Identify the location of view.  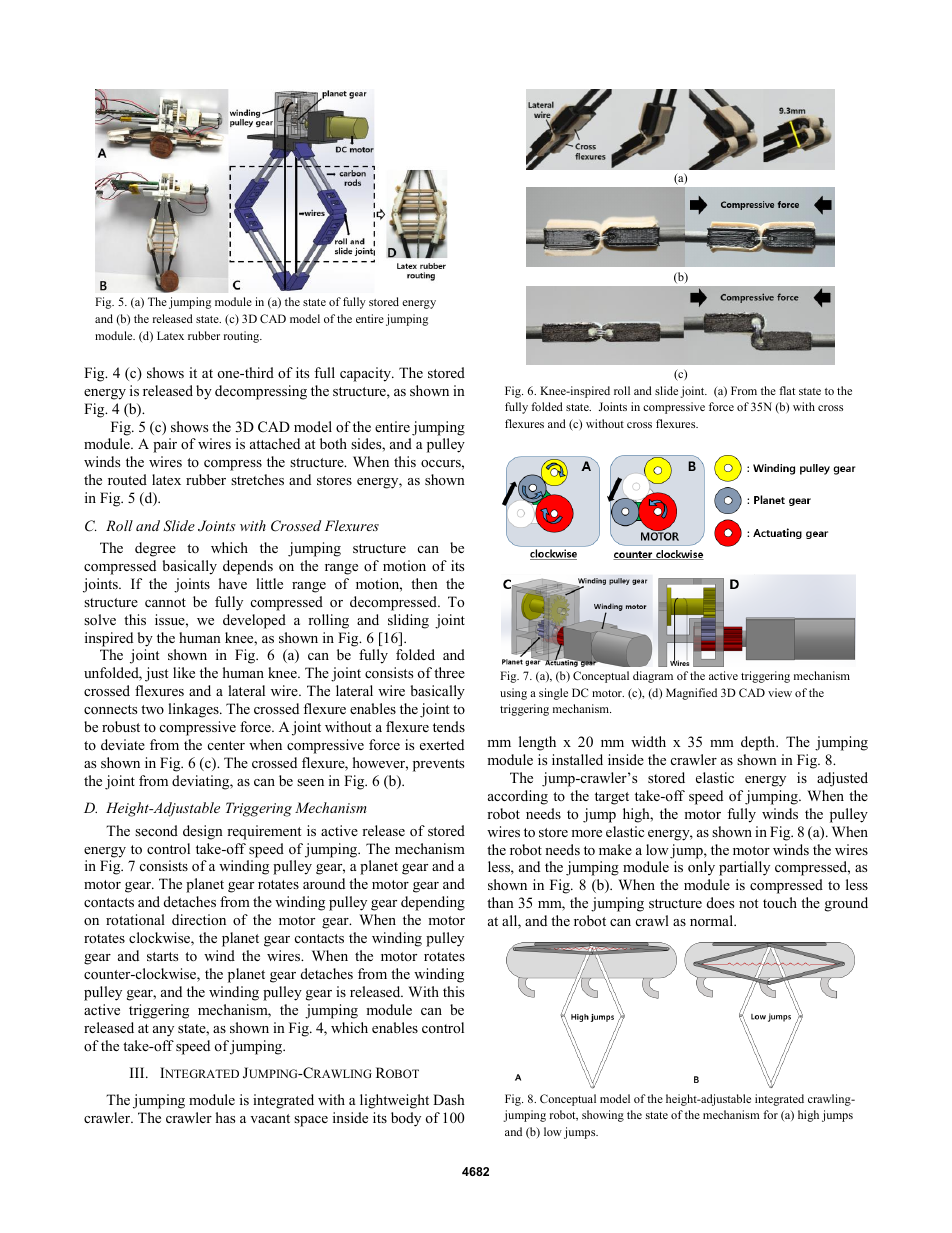
(780, 692).
